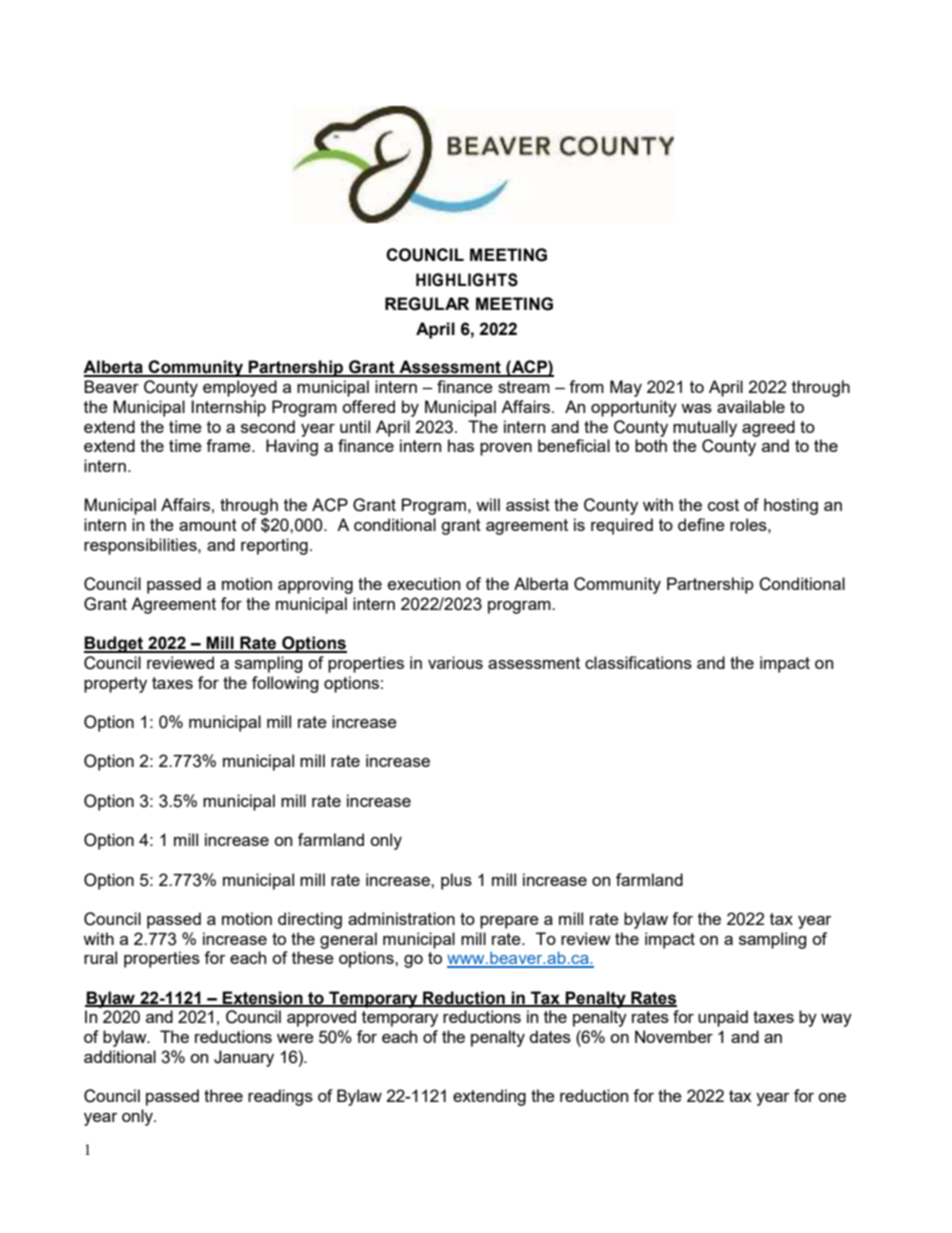 The width and height of the screenshot is (952, 1233). I want to click on three, so click(223, 1095).
